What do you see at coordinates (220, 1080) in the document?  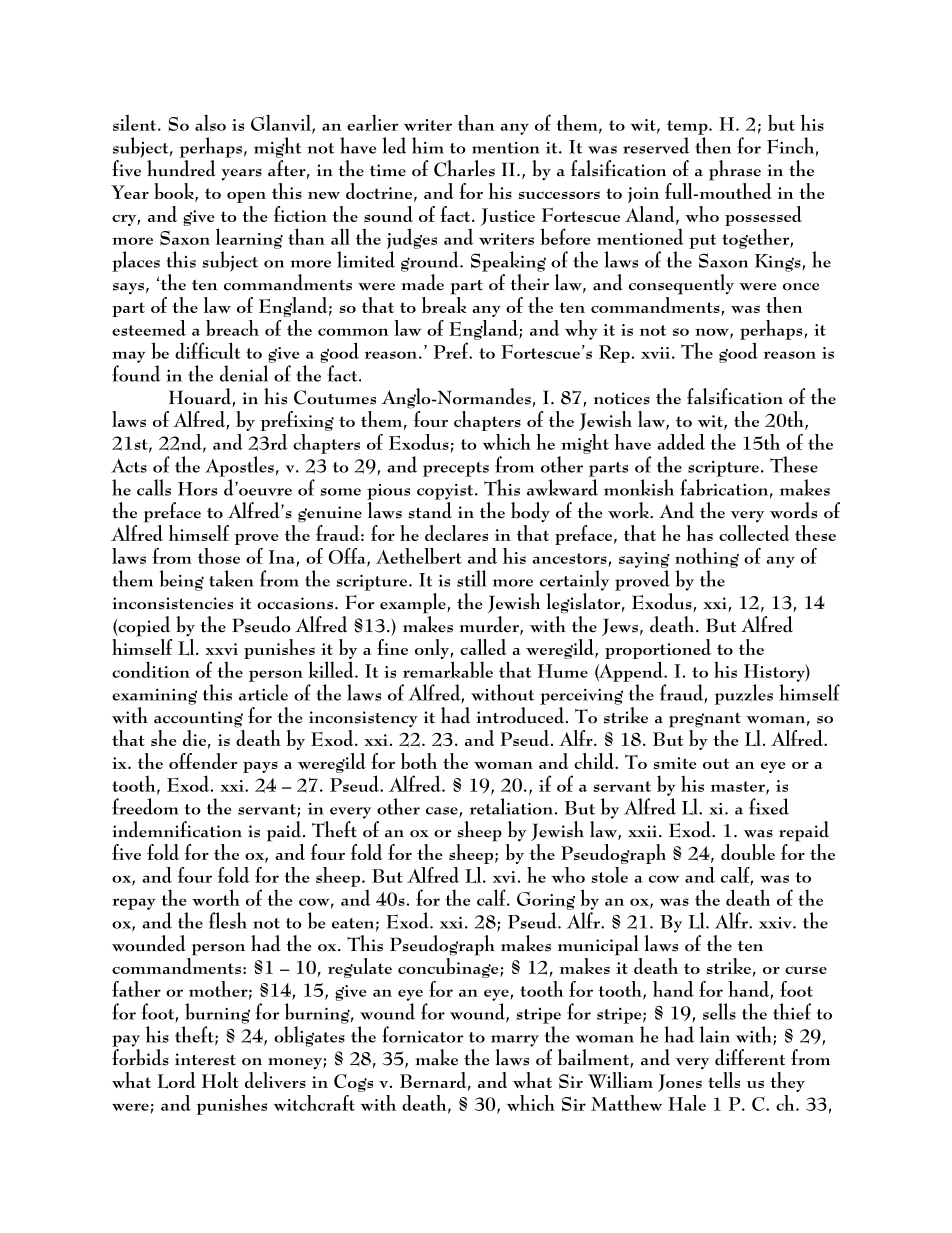 I see `Holt` at bounding box center [220, 1080].
